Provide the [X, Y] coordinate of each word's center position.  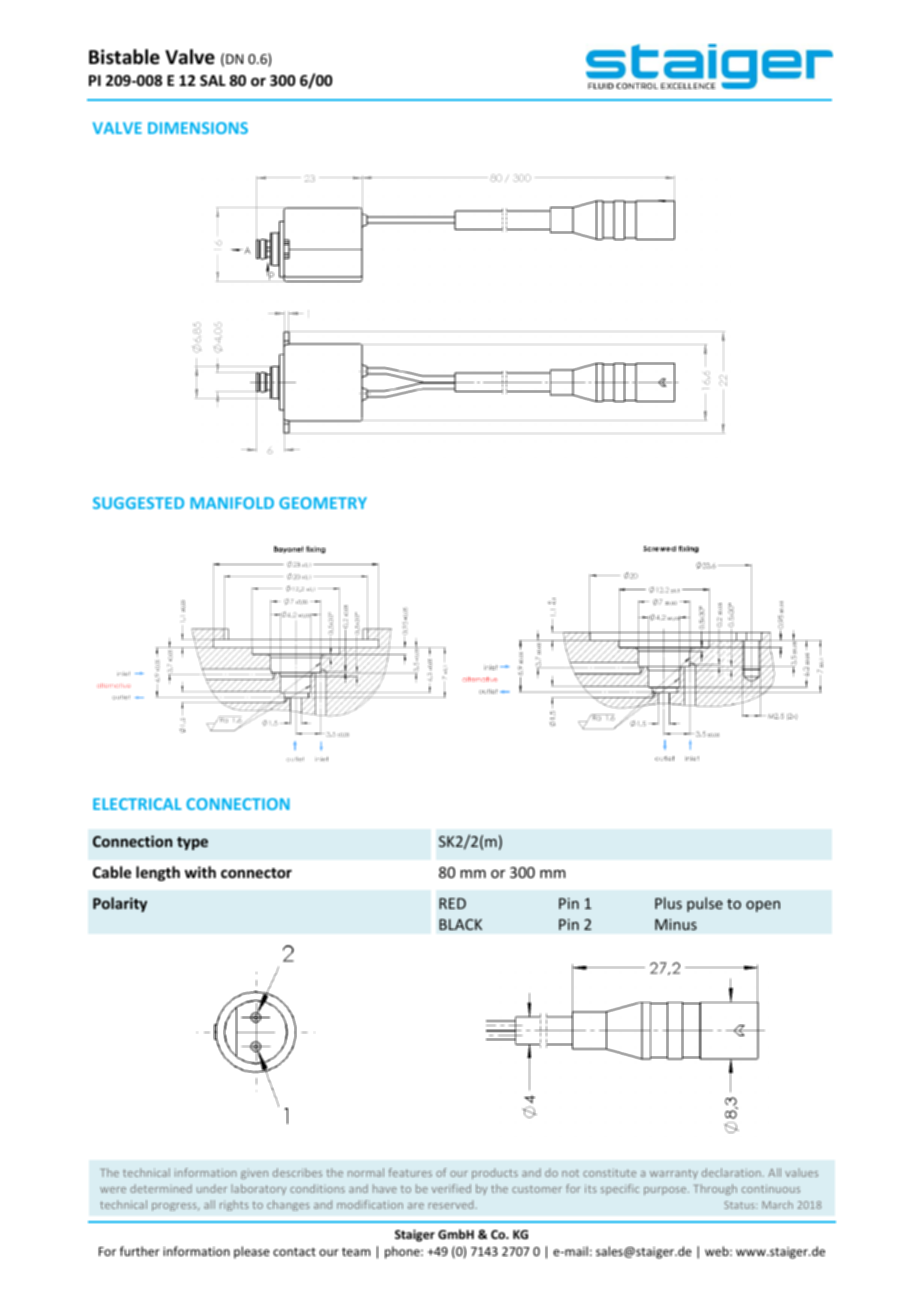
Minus [676, 924]
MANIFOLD [232, 503]
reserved [452, 1204]
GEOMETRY [323, 503]
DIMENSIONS [198, 128]
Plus [668, 903]
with [200, 872]
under [212, 1188]
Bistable [124, 57]
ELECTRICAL [137, 804]
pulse [705, 904]
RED [452, 903]
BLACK [460, 924]
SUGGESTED [138, 503]
